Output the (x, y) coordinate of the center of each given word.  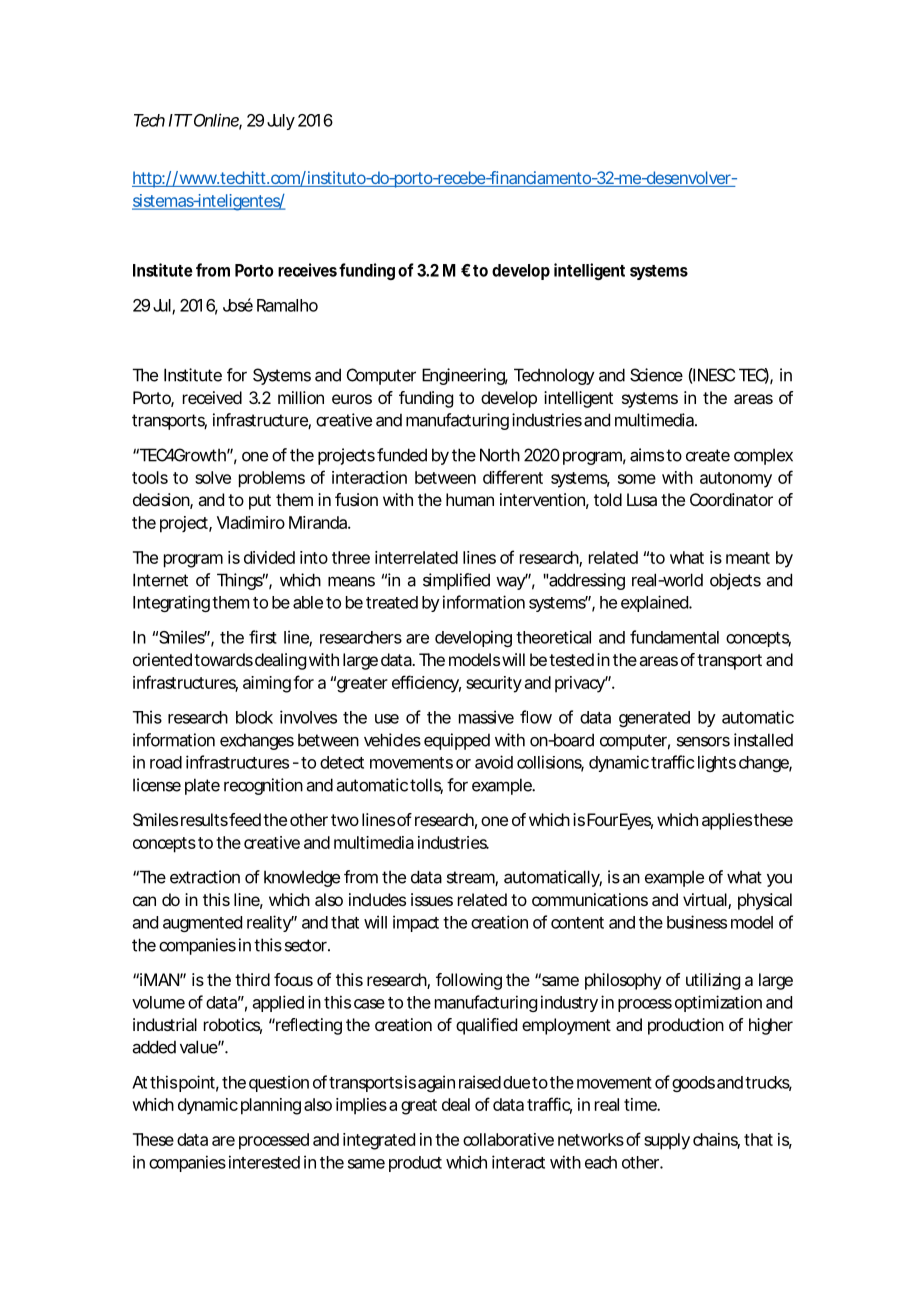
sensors (703, 741)
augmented (202, 924)
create (708, 455)
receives (307, 270)
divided (269, 557)
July (281, 122)
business (697, 922)
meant (748, 558)
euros (352, 399)
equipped (457, 741)
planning (271, 1106)
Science (656, 375)
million (301, 397)
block (254, 717)
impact (416, 923)
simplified (456, 581)
